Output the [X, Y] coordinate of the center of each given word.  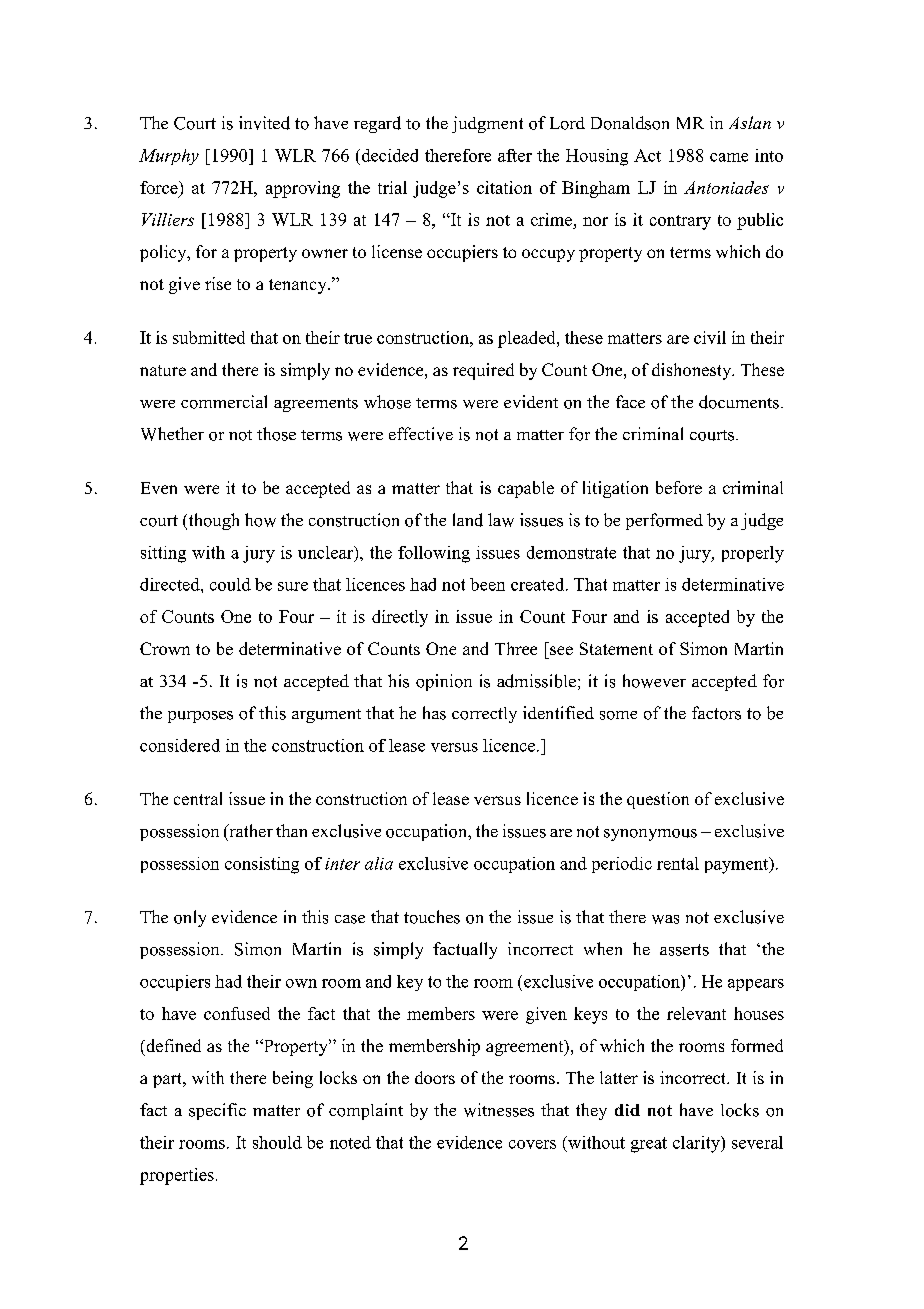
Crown [165, 648]
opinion [444, 682]
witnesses [499, 1110]
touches [432, 917]
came [729, 157]
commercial [224, 402]
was [665, 919]
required [483, 371]
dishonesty [693, 371]
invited [264, 123]
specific [217, 1111]
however [654, 681]
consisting [262, 865]
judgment [487, 124]
